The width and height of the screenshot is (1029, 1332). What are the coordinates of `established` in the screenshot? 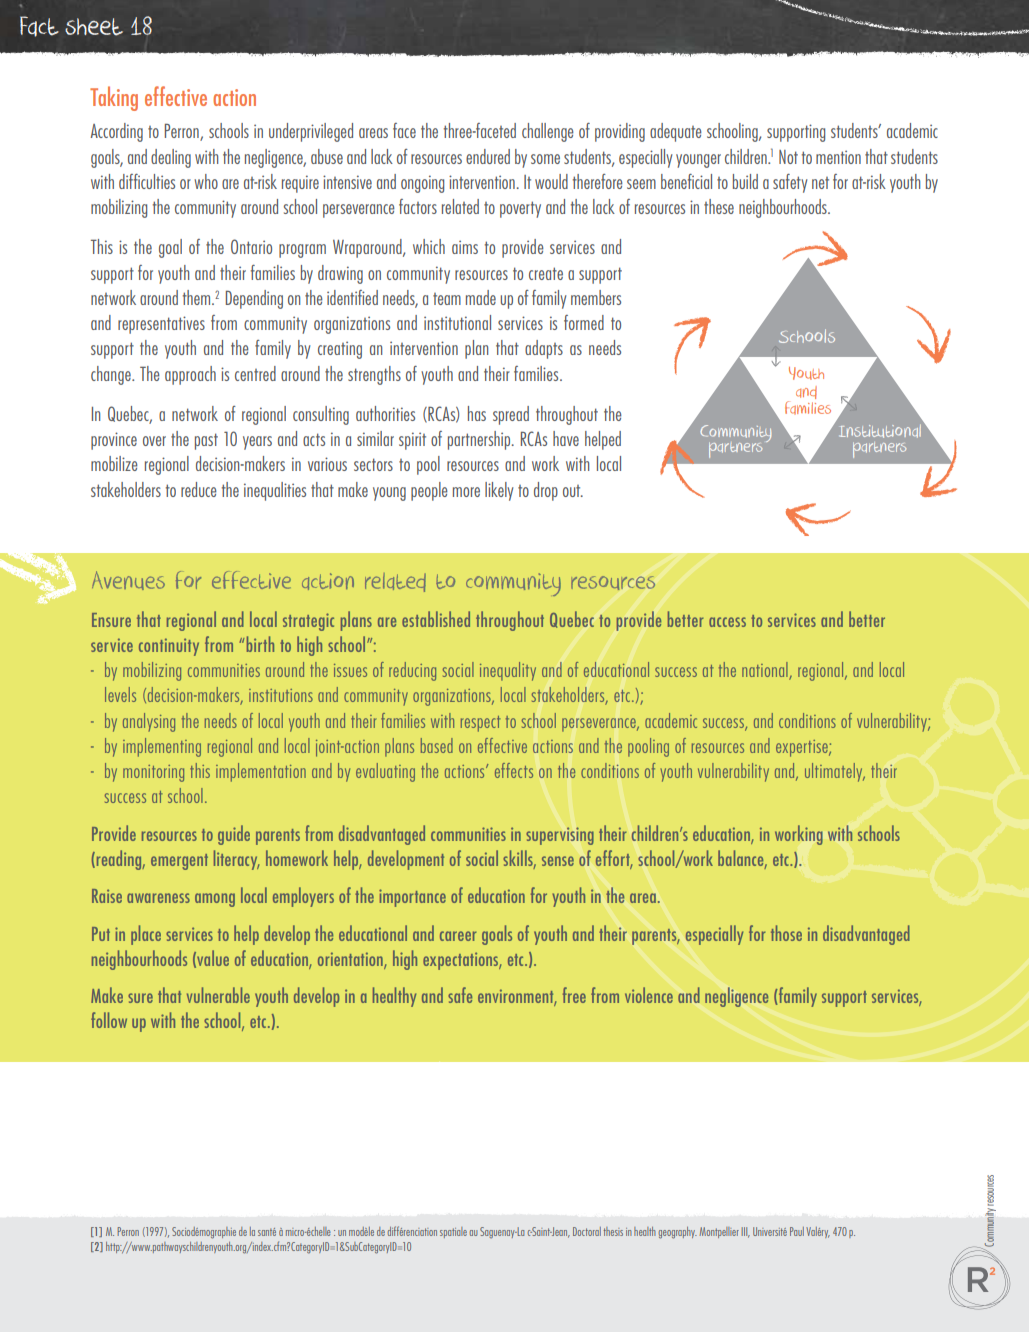 It's located at (436, 619).
